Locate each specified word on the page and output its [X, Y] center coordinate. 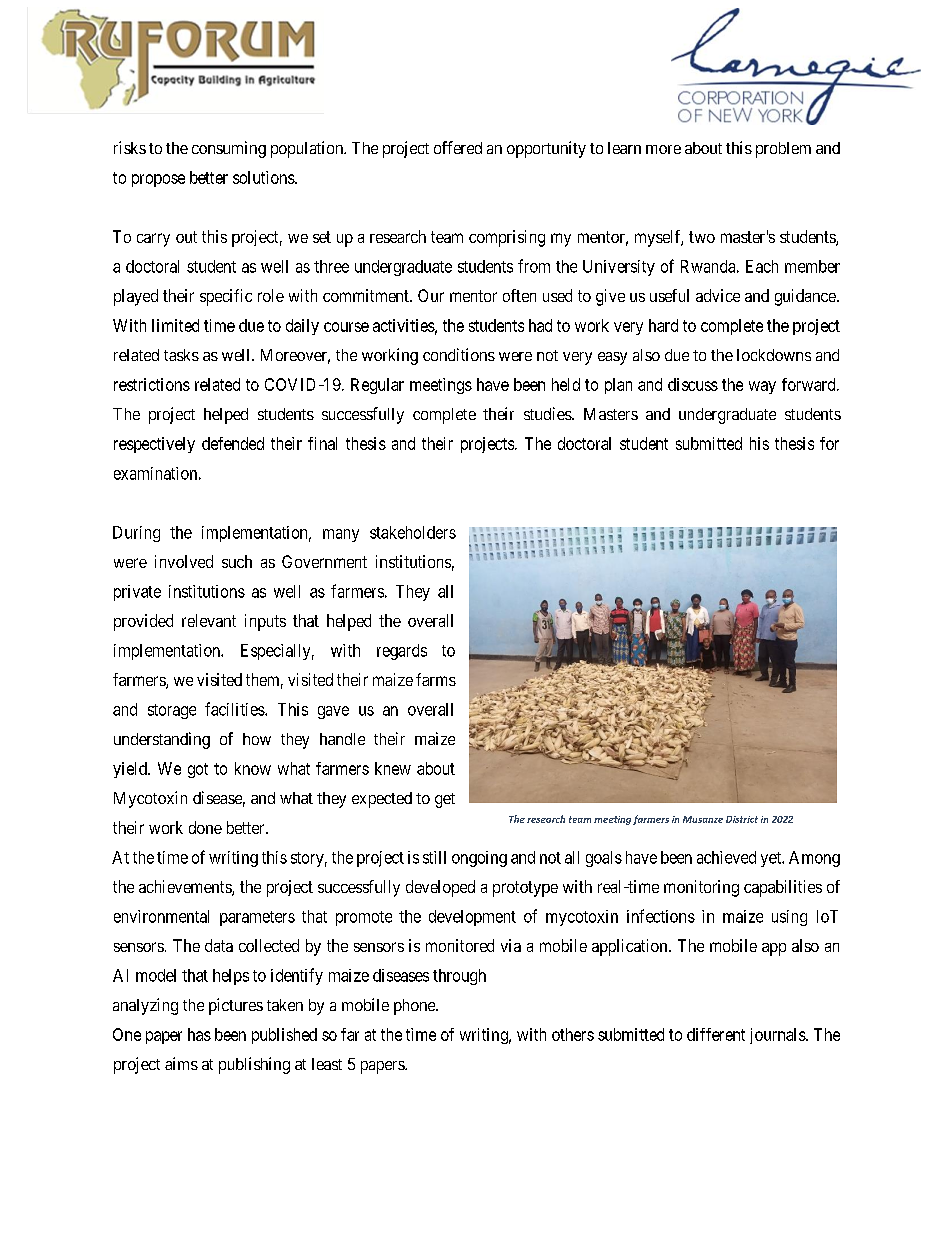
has [199, 1034]
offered [458, 147]
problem [783, 150]
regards [402, 652]
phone [415, 1007]
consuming [229, 149]
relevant [209, 620]
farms [436, 679]
